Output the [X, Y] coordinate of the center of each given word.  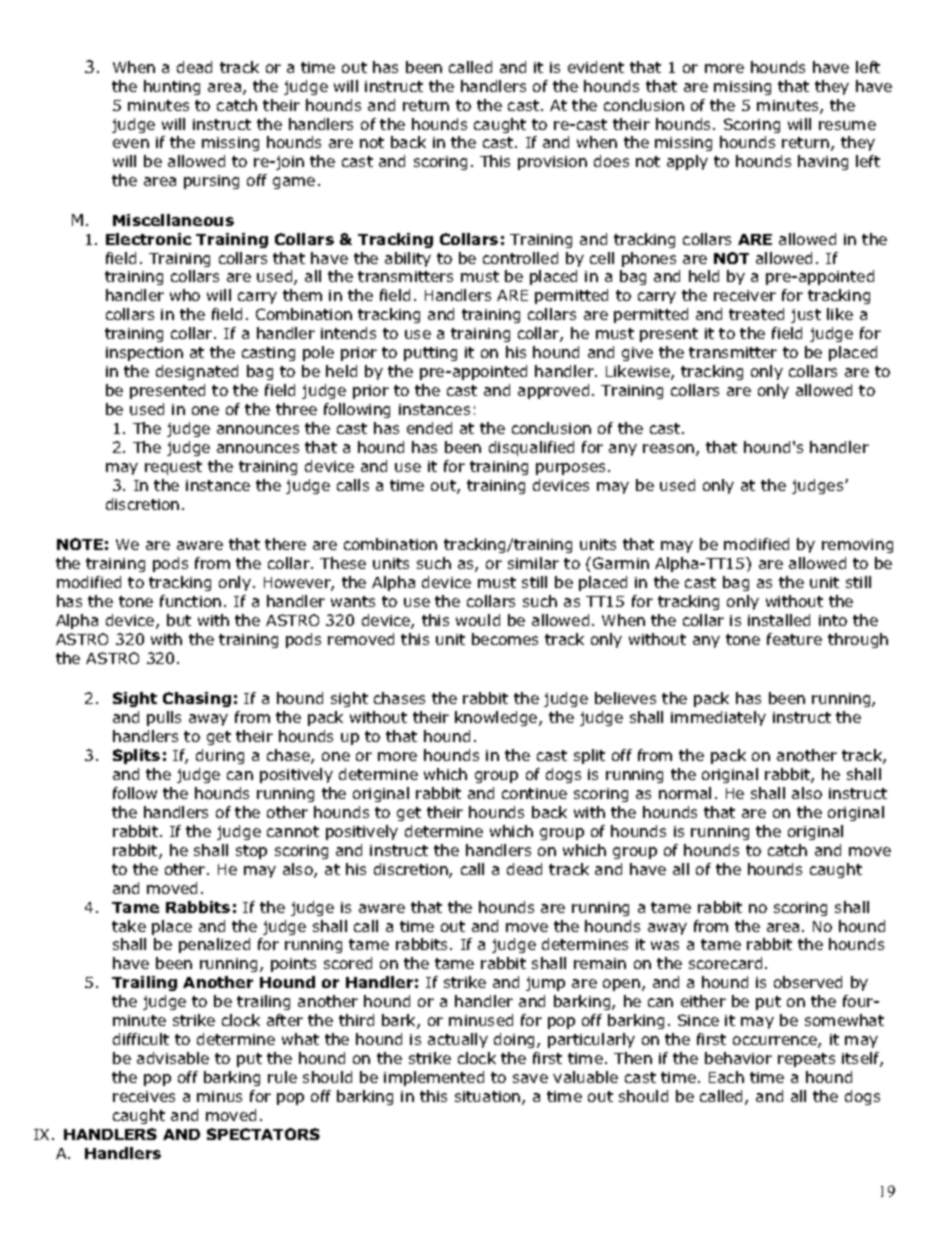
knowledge [497, 718]
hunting [172, 87]
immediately [718, 718]
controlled [520, 258]
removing [857, 546]
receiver [745, 295]
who [185, 295]
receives [144, 1096]
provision [552, 163]
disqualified [531, 448]
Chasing [197, 699]
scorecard [725, 963]
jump [545, 984]
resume [847, 125]
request [173, 468]
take [129, 926]
